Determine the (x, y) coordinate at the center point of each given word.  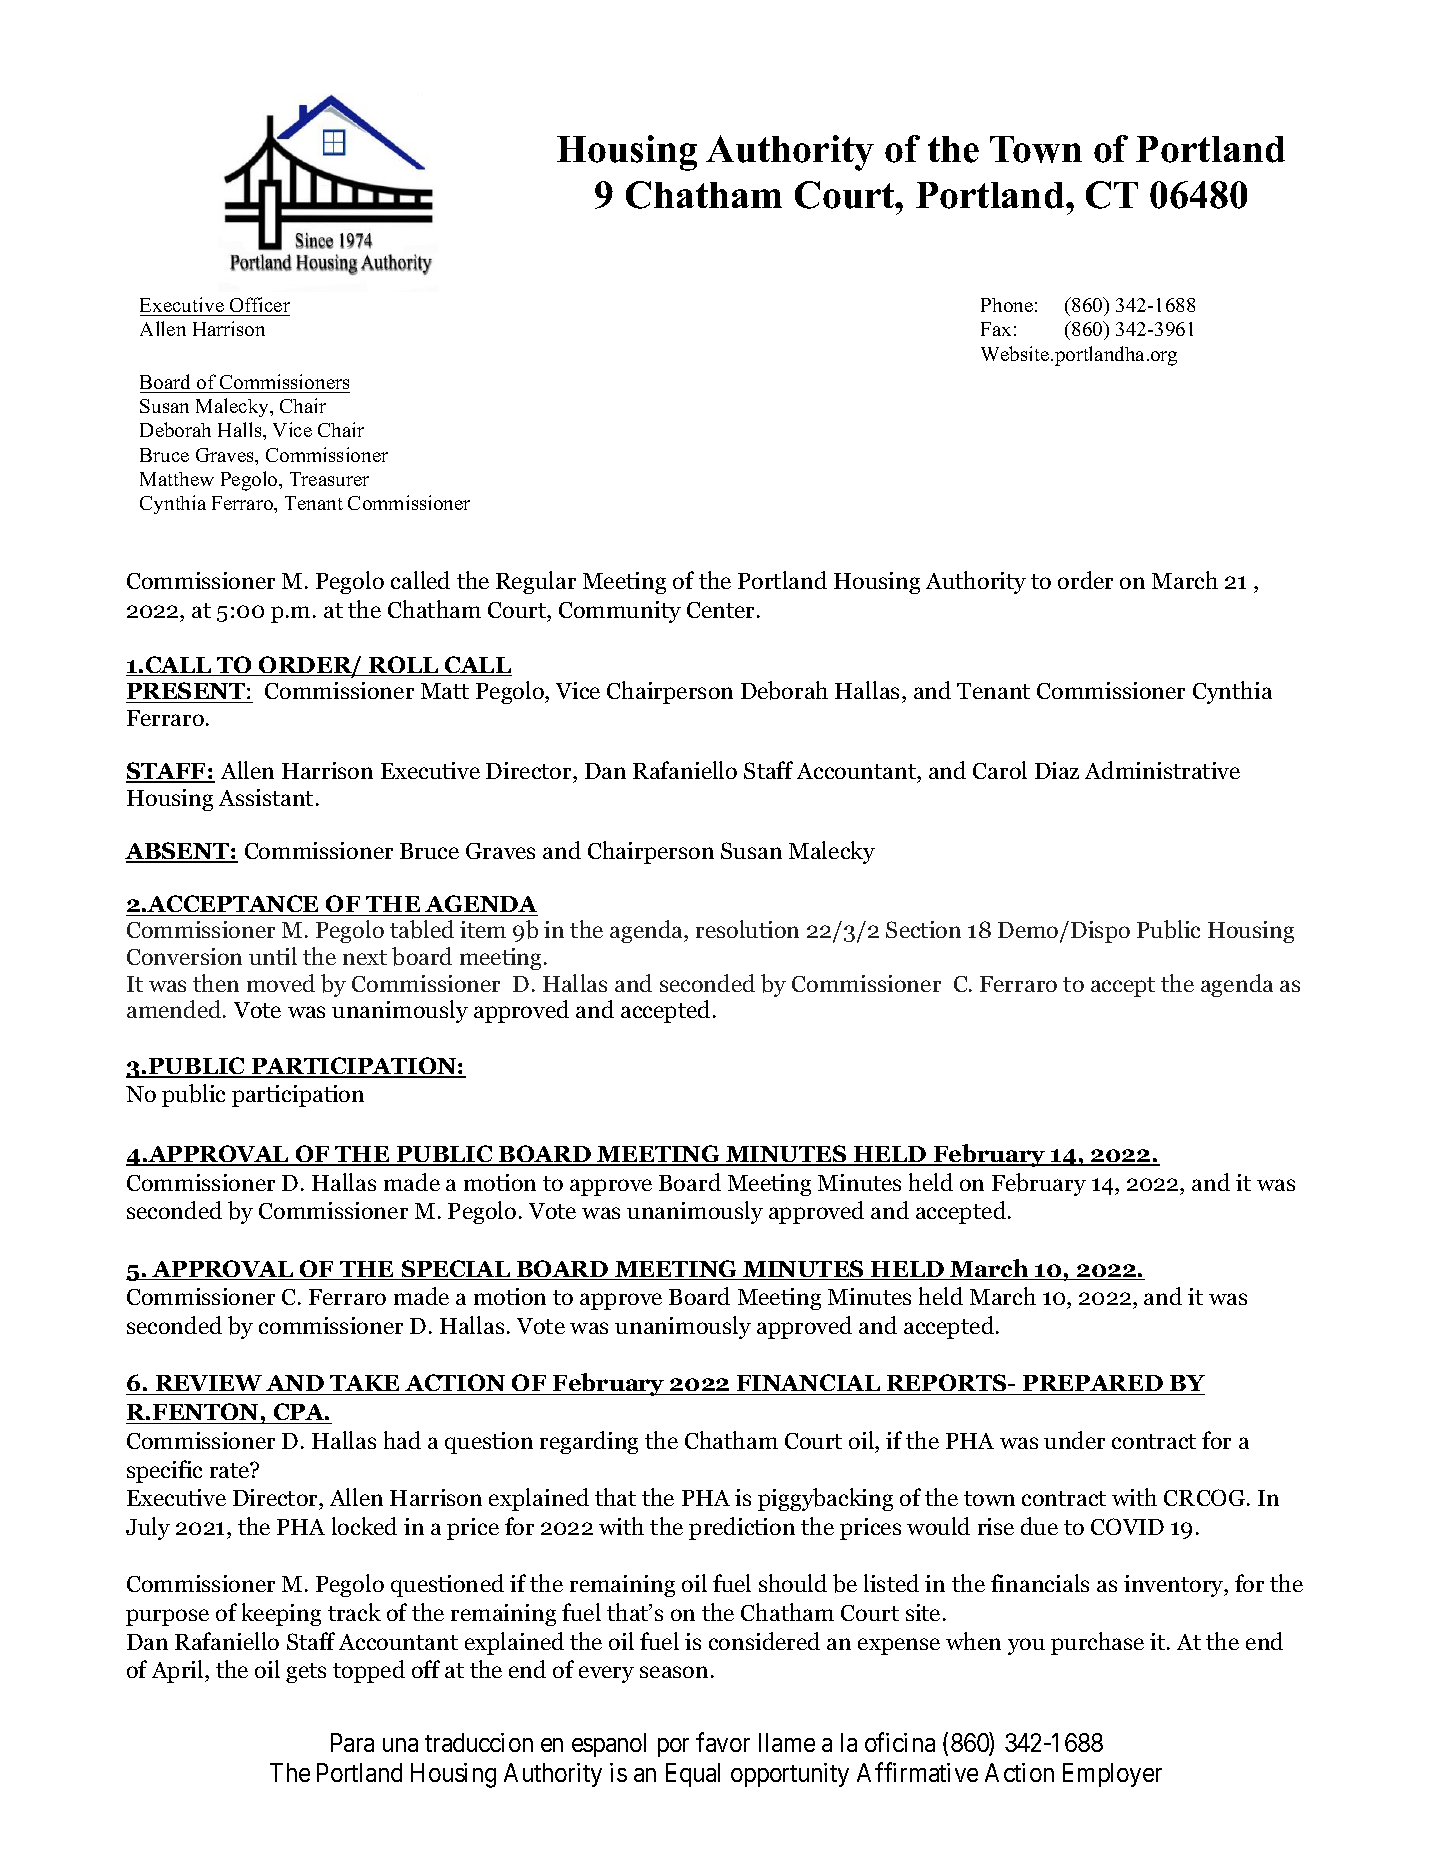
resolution (747, 929)
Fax (996, 329)
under (1074, 1440)
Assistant (266, 797)
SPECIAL (456, 1270)
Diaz (1057, 770)
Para (352, 1742)
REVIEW (209, 1385)
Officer (259, 306)
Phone (1007, 305)
